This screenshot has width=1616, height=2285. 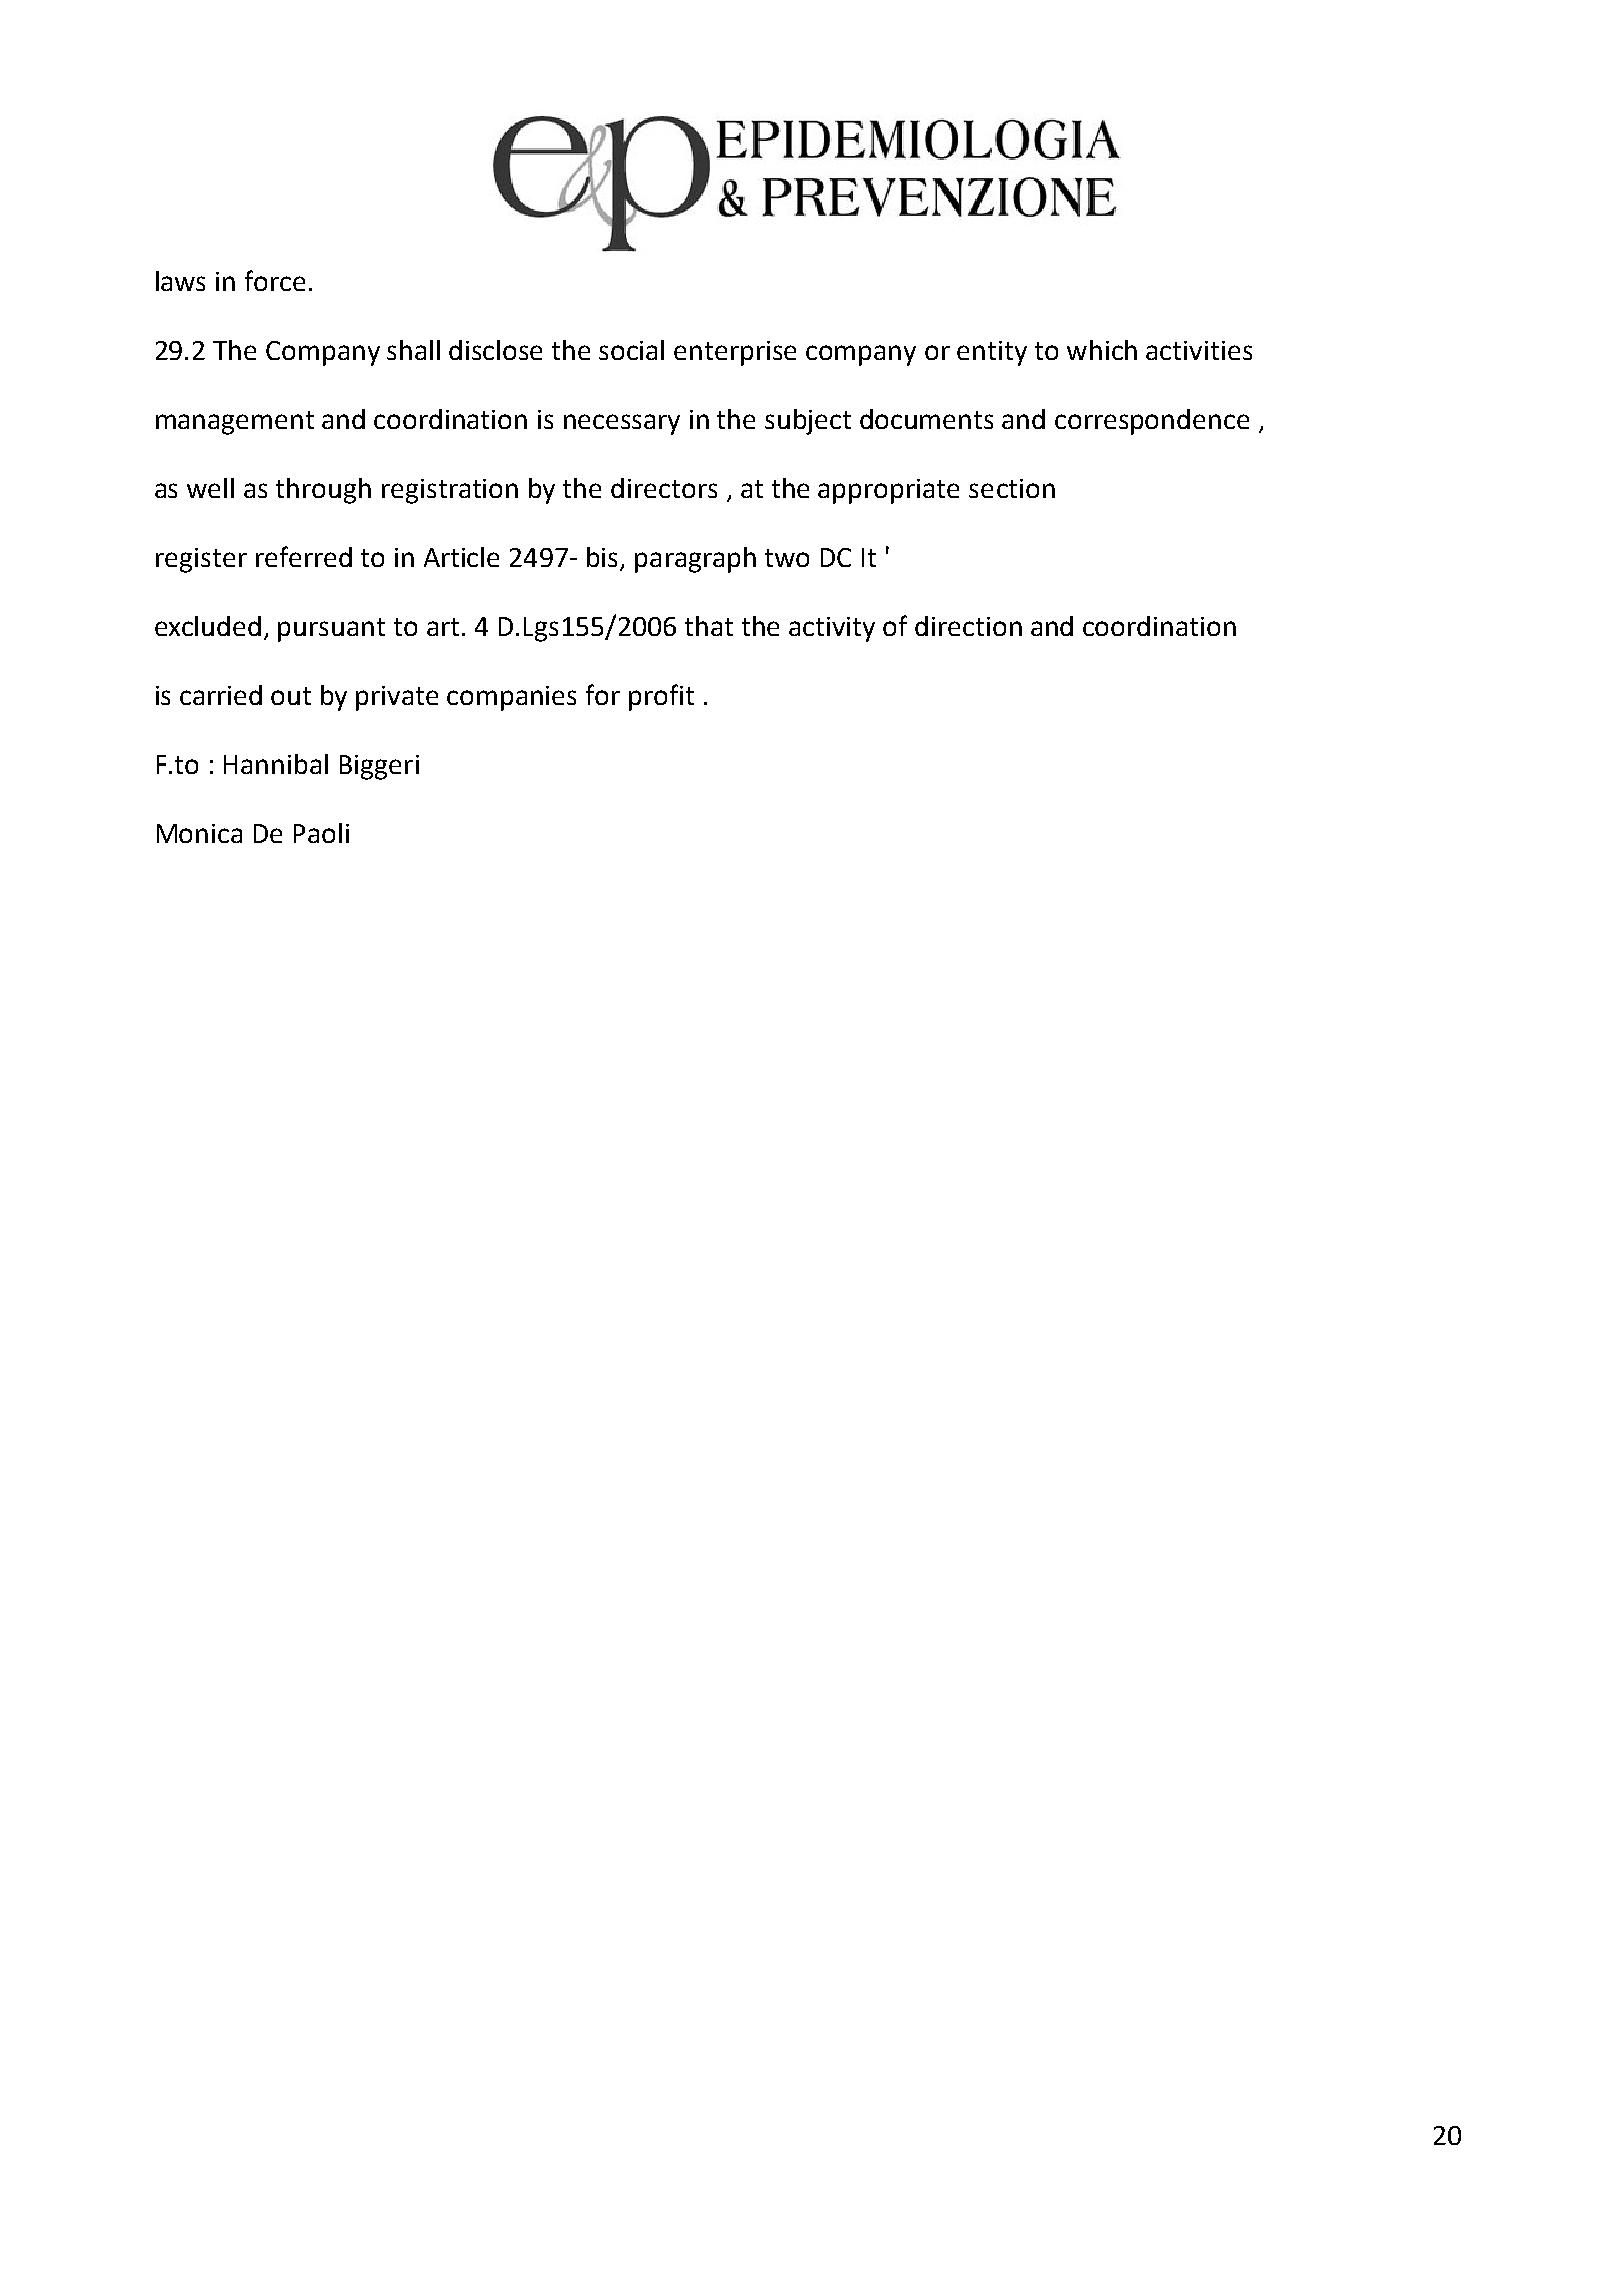 I want to click on directors, so click(x=664, y=488).
